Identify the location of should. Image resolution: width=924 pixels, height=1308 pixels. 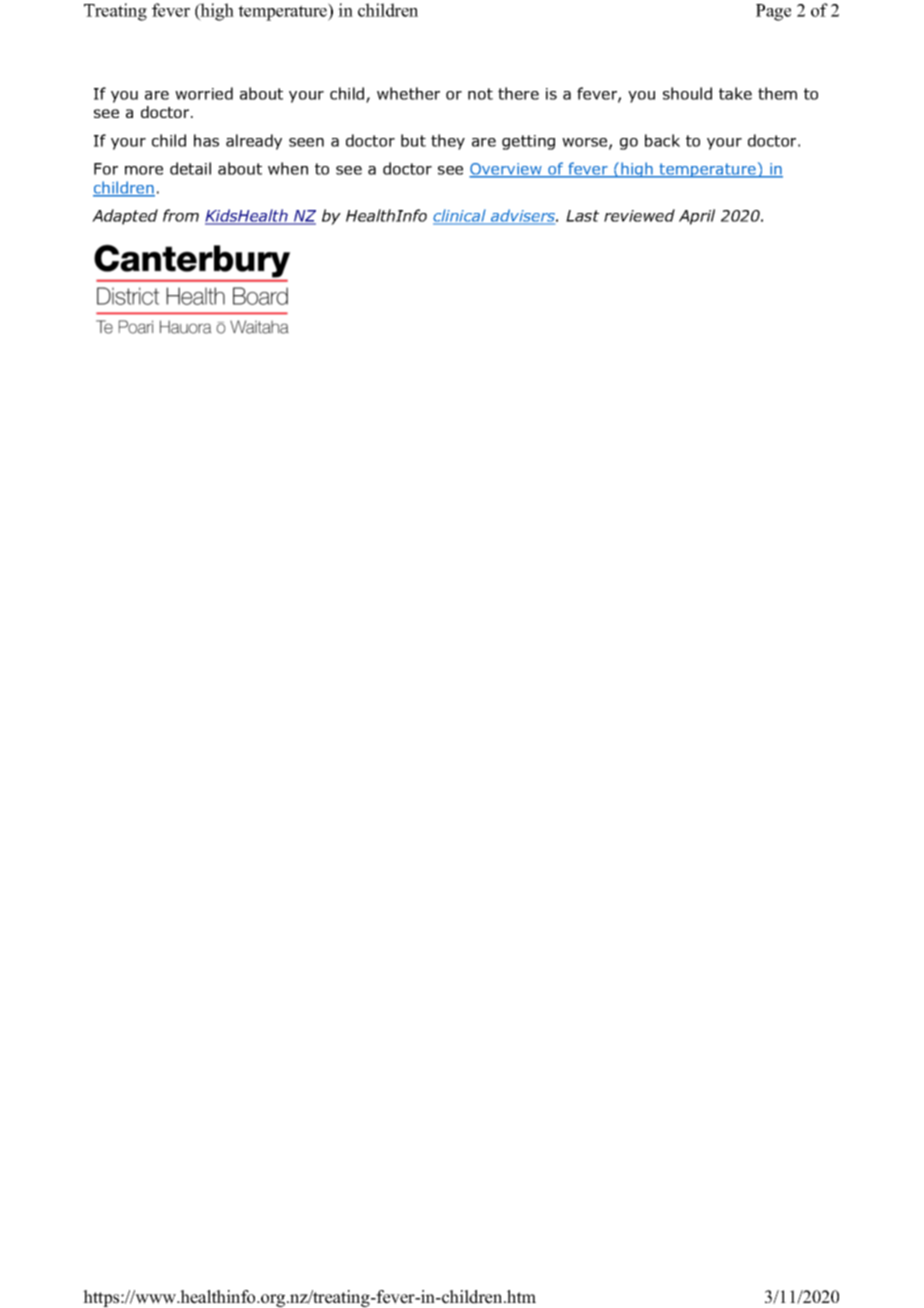
(687, 93).
